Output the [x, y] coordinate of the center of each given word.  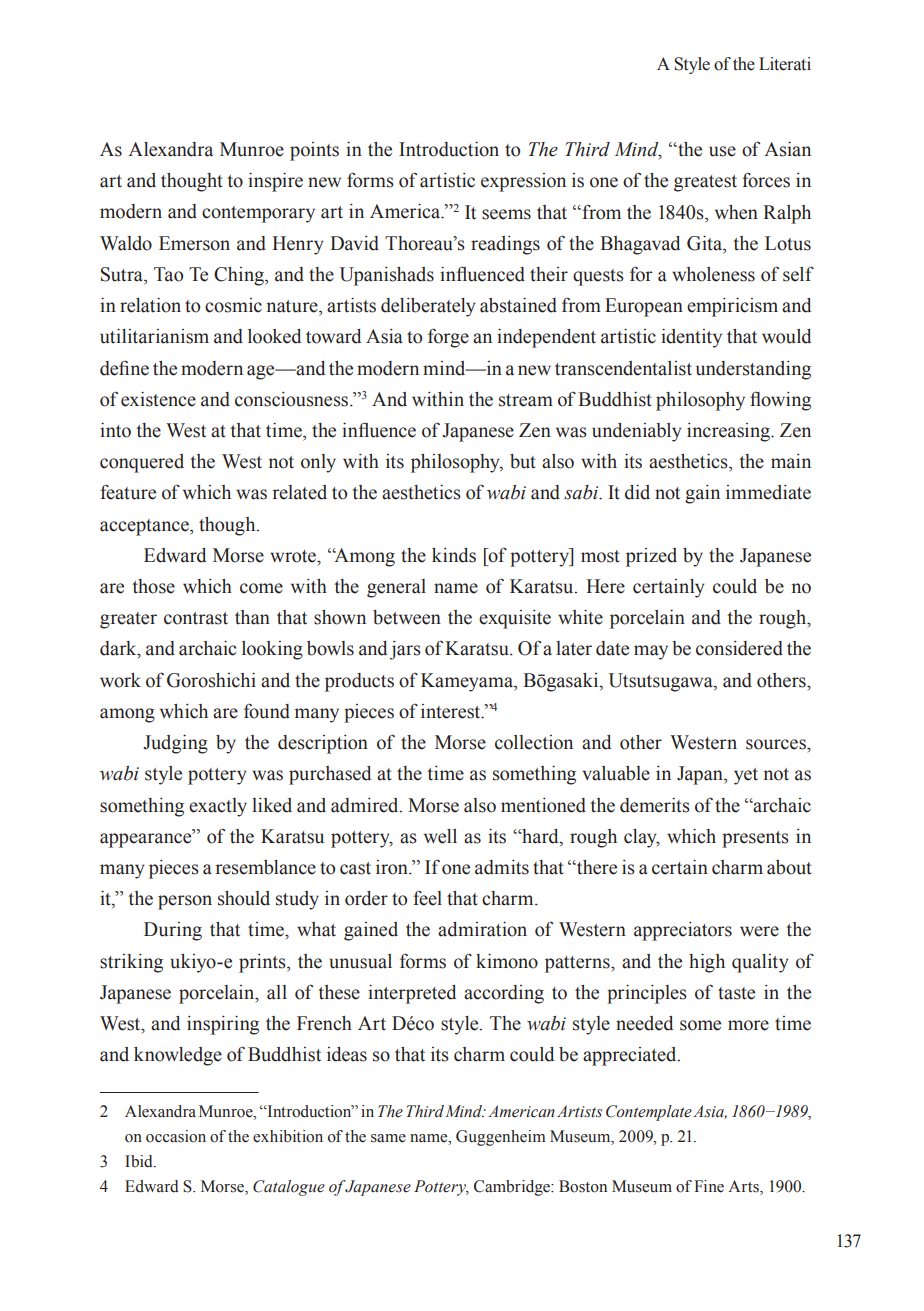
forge [448, 338]
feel [427, 898]
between [407, 617]
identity [691, 338]
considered [739, 648]
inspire [275, 182]
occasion [176, 1136]
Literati [785, 64]
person [185, 902]
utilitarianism [154, 336]
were [759, 931]
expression [523, 182]
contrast [196, 618]
